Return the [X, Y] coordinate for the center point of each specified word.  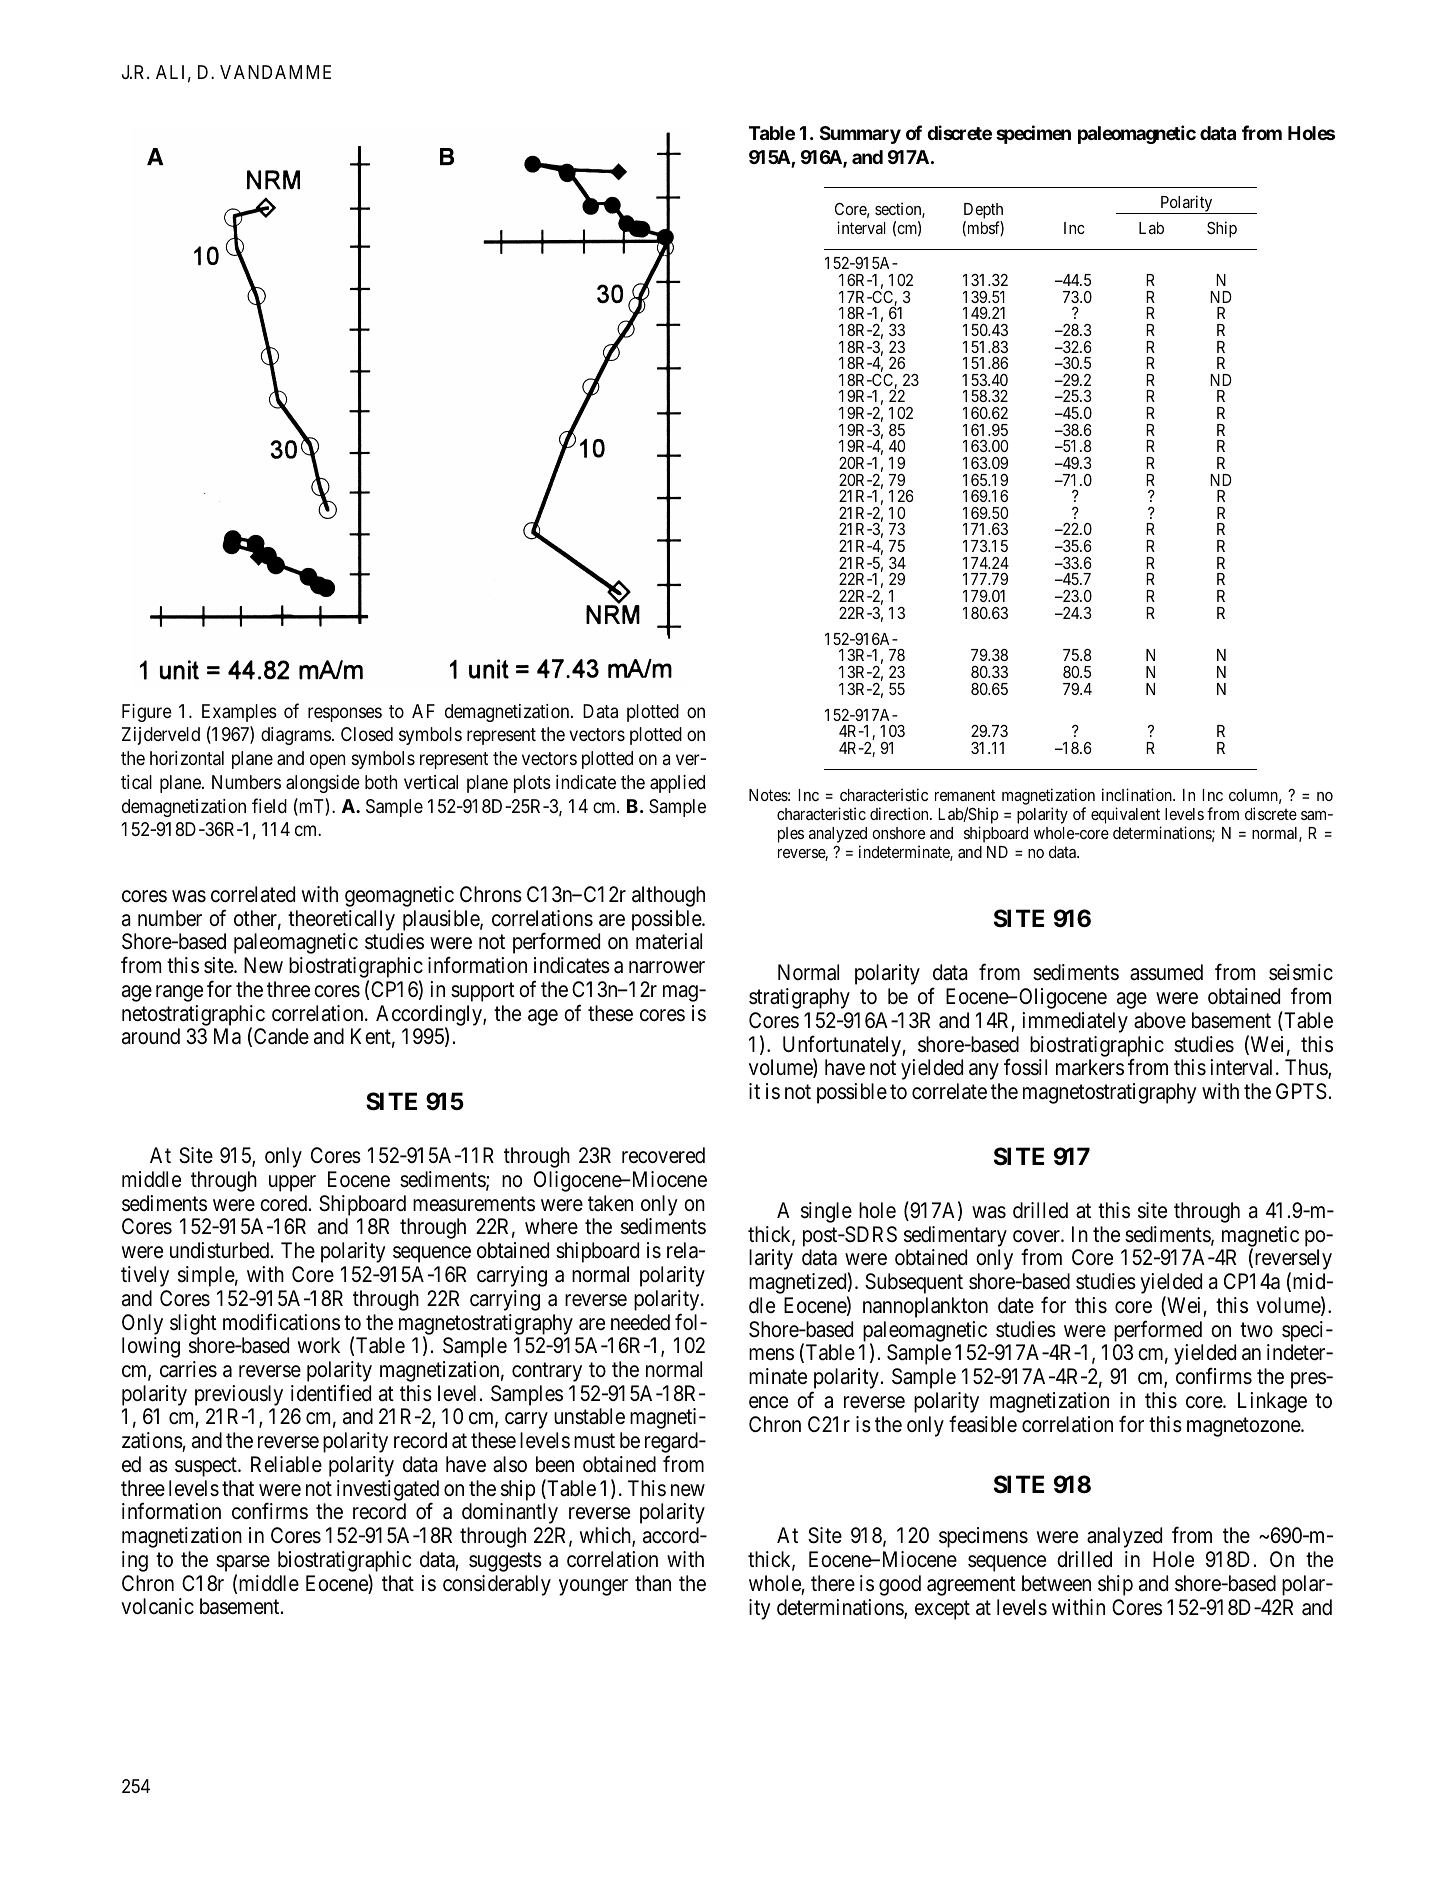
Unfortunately [843, 1047]
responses [345, 714]
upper [292, 1183]
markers [1090, 1067]
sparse [243, 1565]
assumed [1166, 972]
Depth [983, 211]
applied [677, 784]
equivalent [1126, 817]
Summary [860, 135]
